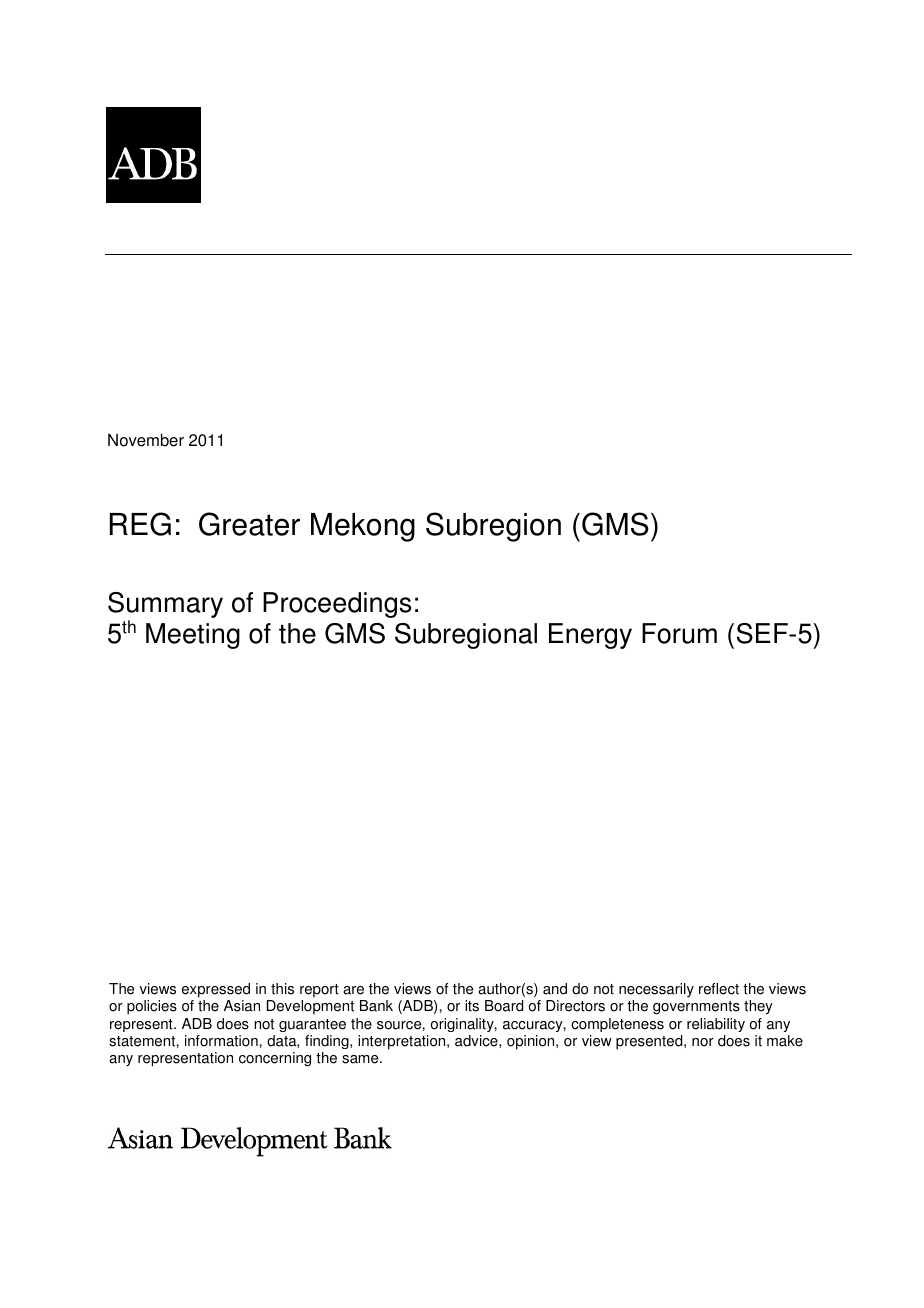 The width and height of the image is (924, 1308). Describe the element at coordinates (216, 990) in the image. I see `expressed` at that location.
